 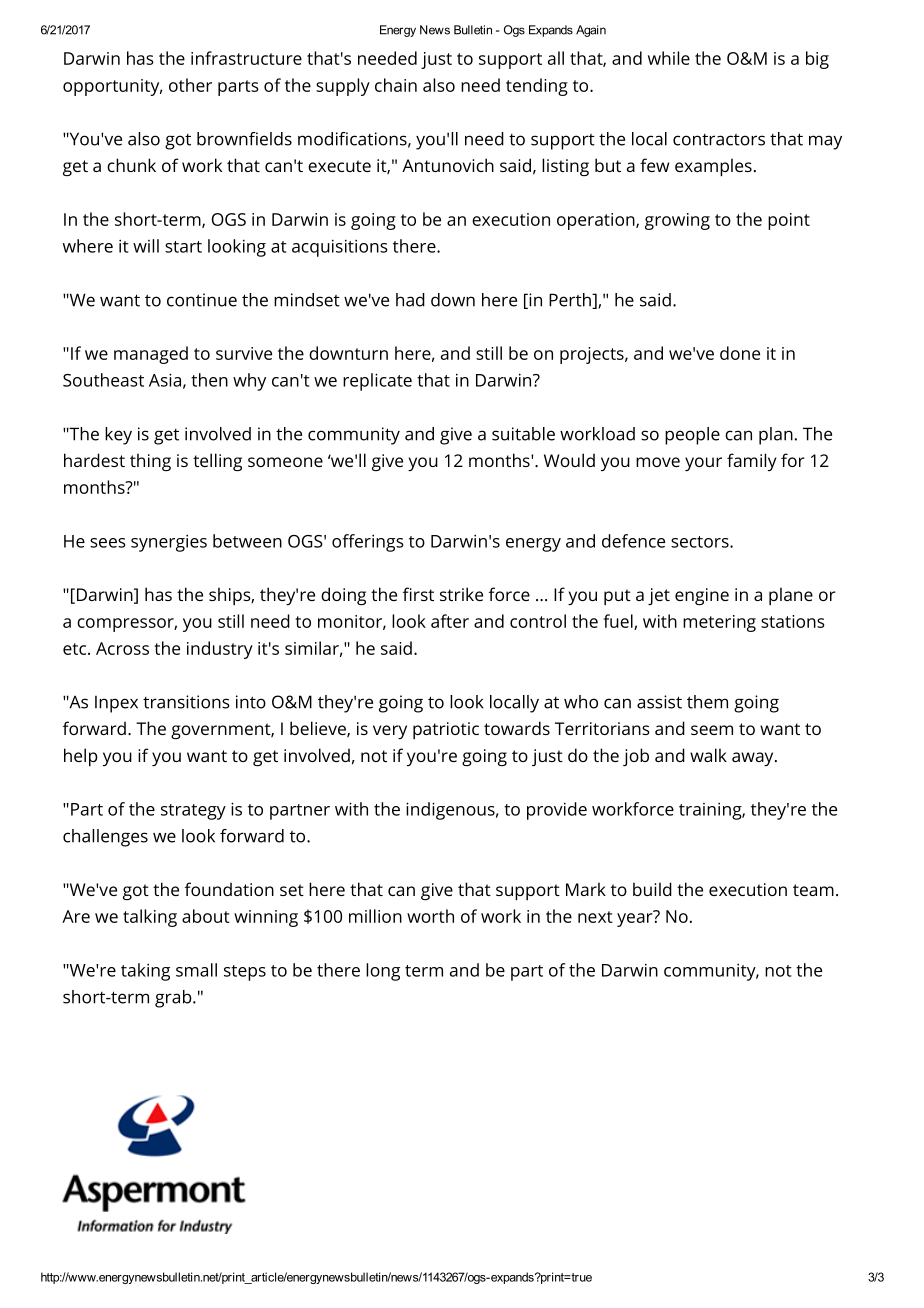 What do you see at coordinates (740, 353) in the image?
I see `done` at bounding box center [740, 353].
